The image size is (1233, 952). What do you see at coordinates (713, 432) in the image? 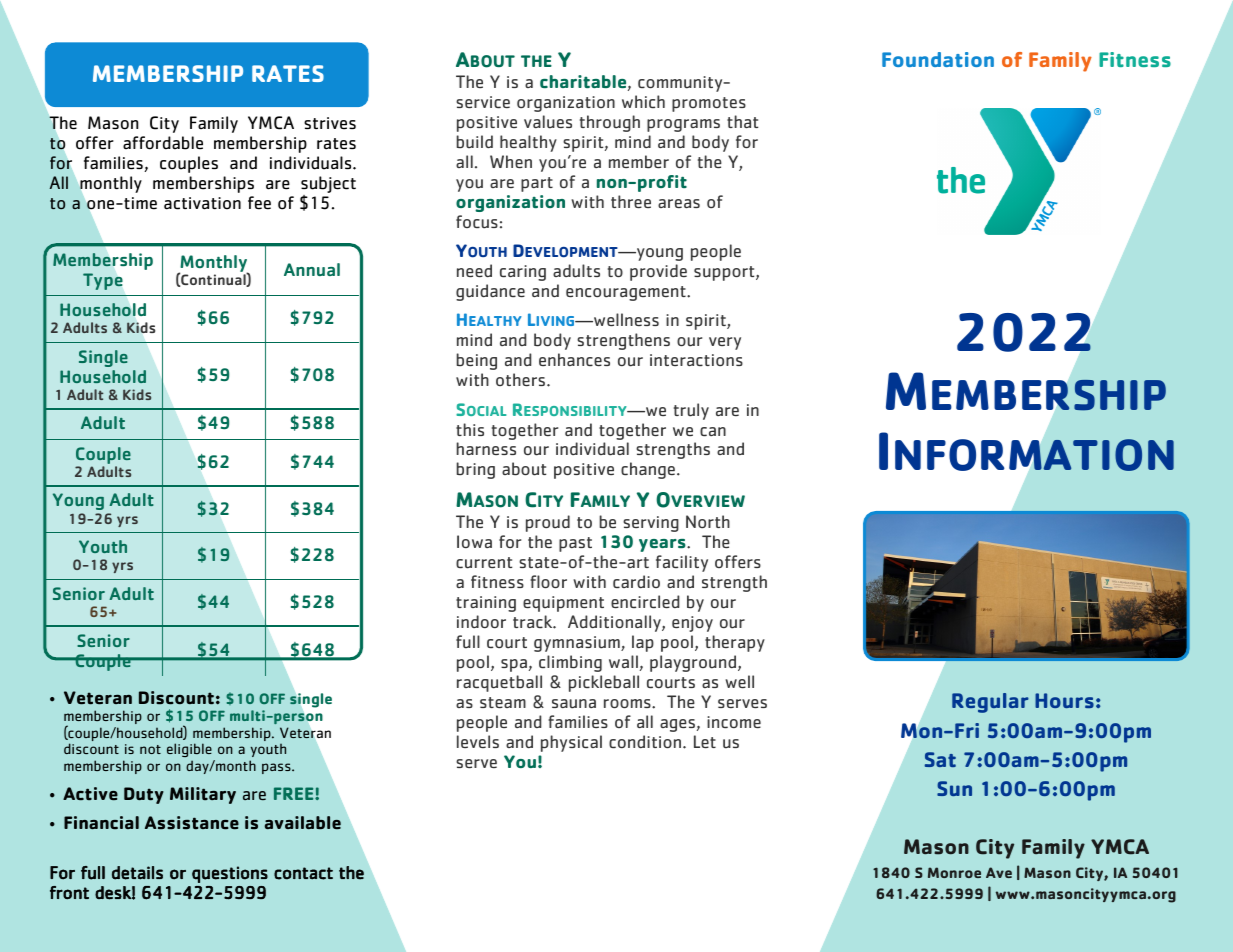
I see `can` at bounding box center [713, 432].
